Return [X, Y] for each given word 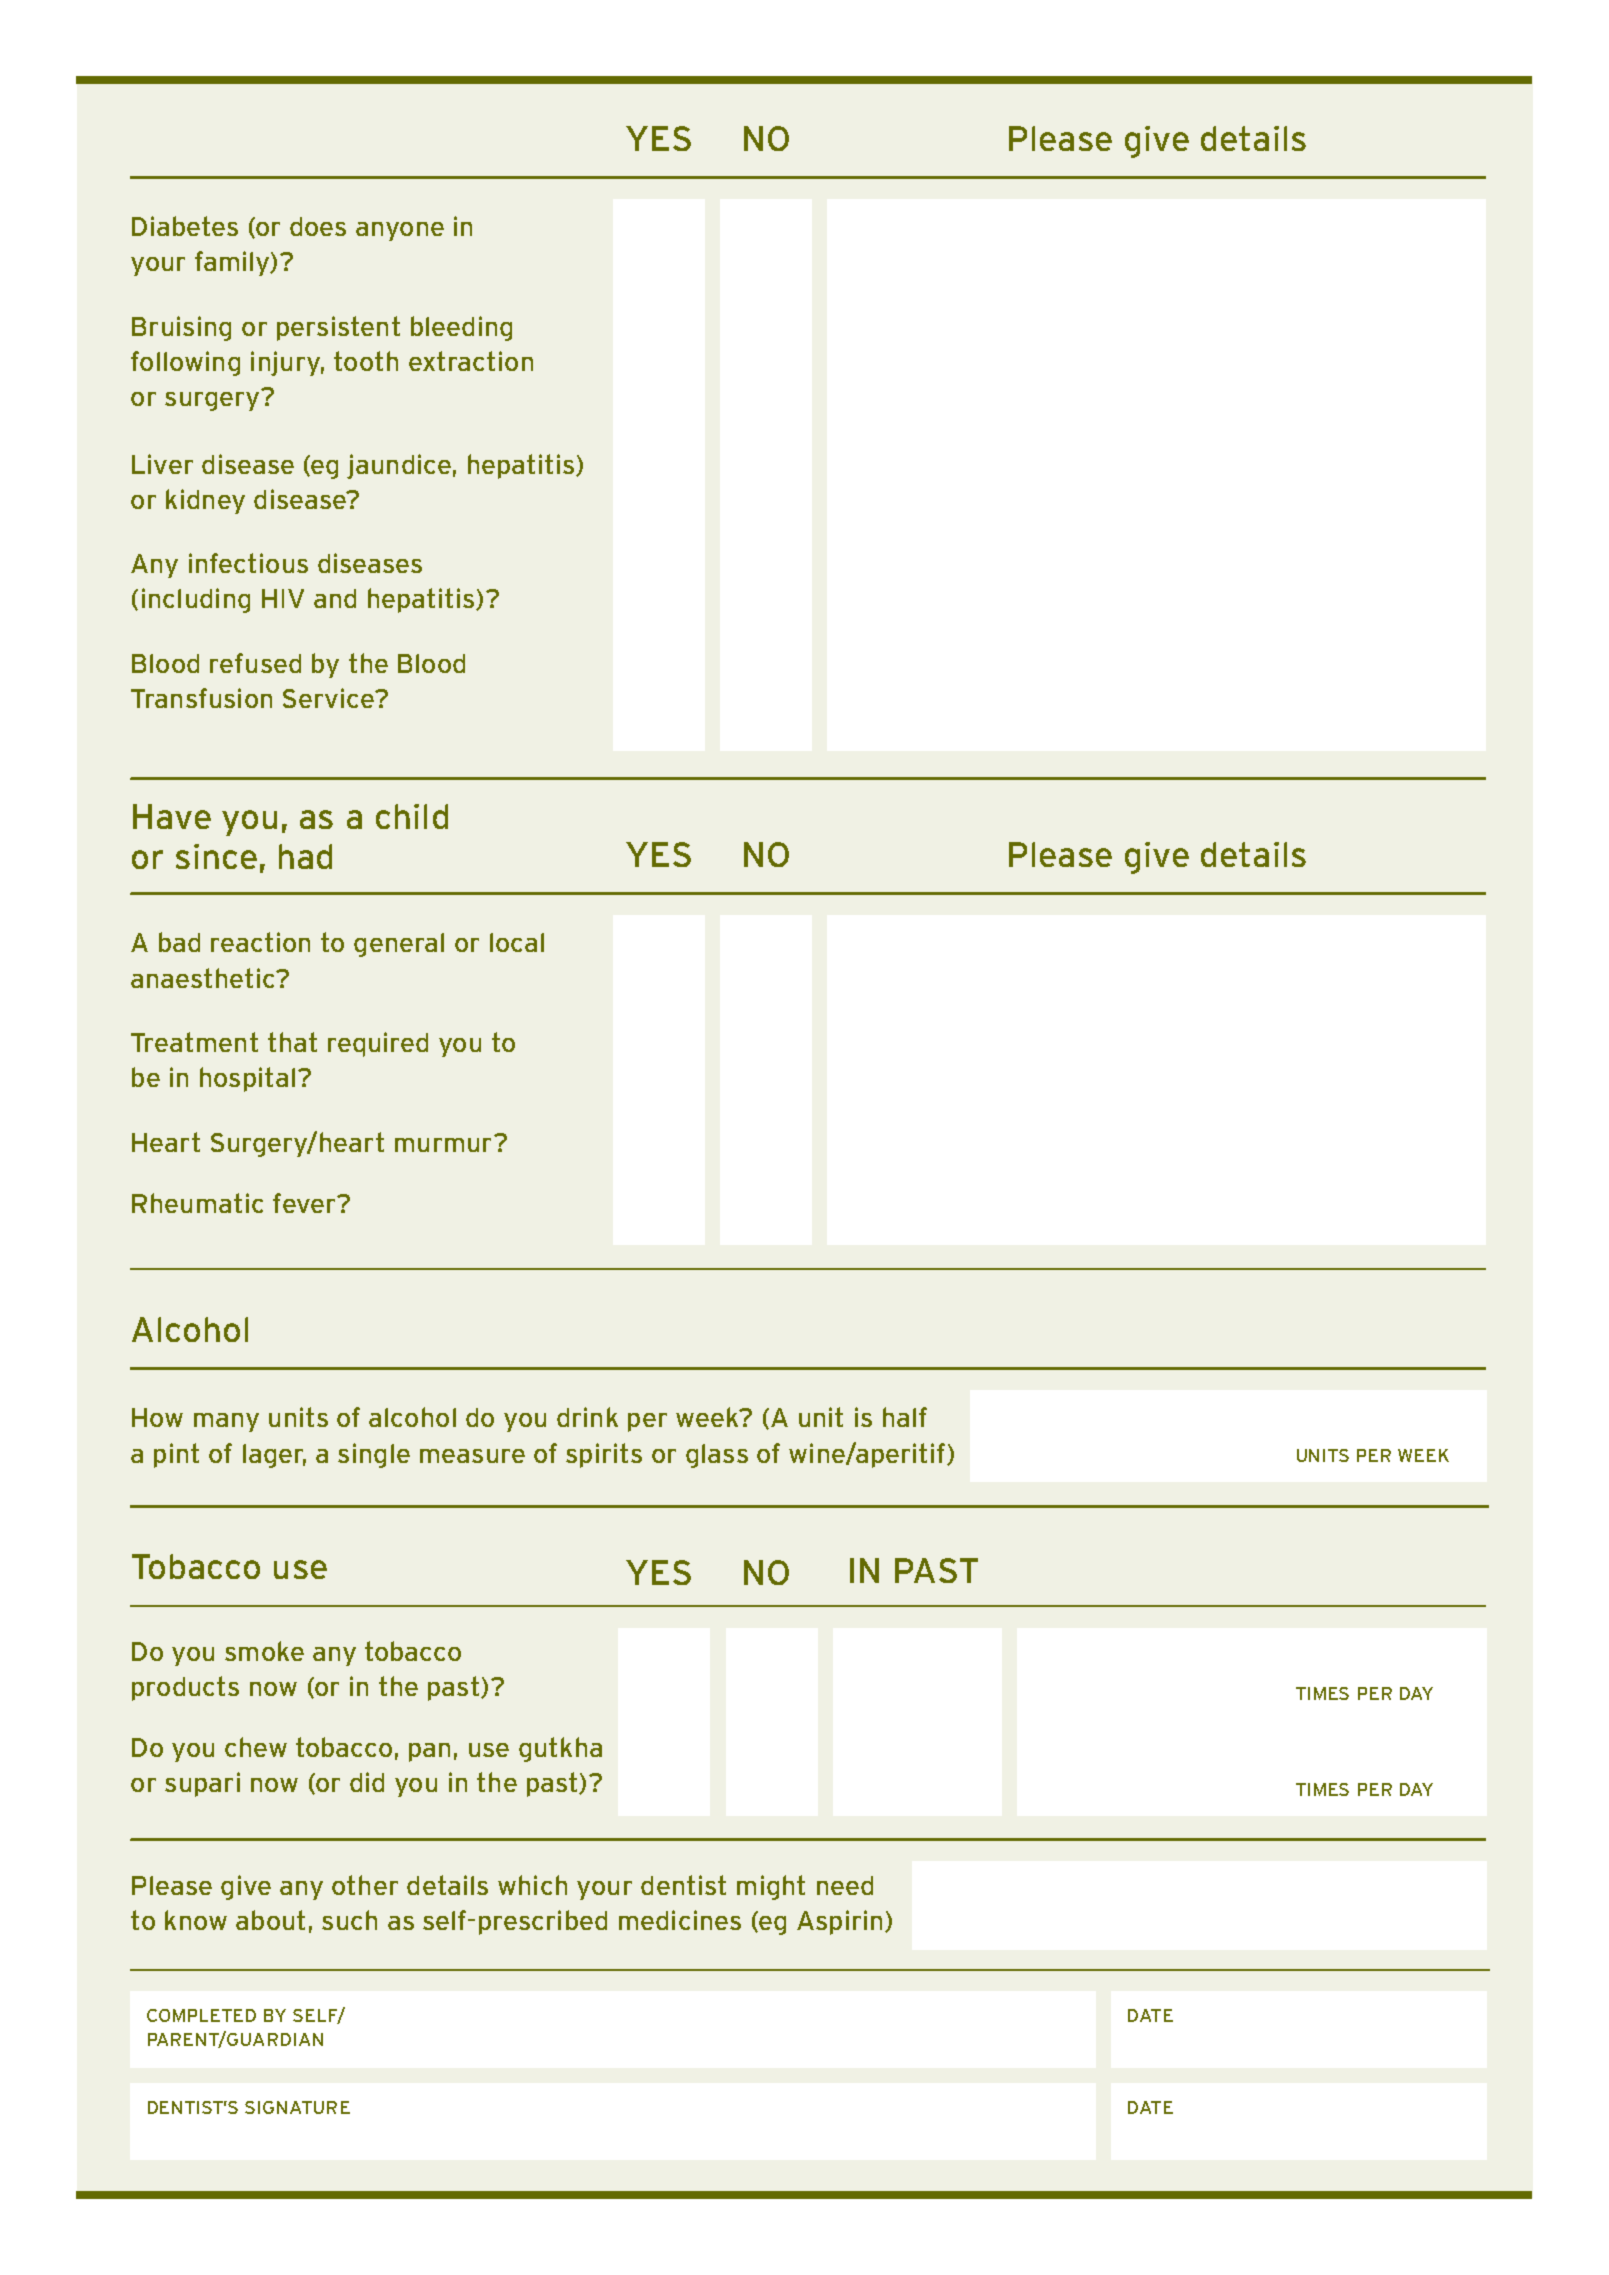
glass [717, 1456]
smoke [264, 1651]
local [517, 942]
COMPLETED [201, 2015]
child [412, 816]
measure [472, 1456]
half [905, 1417]
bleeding [461, 328]
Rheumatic [197, 1203]
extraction [471, 361]
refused [255, 663]
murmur [443, 1145]
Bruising [181, 328]
